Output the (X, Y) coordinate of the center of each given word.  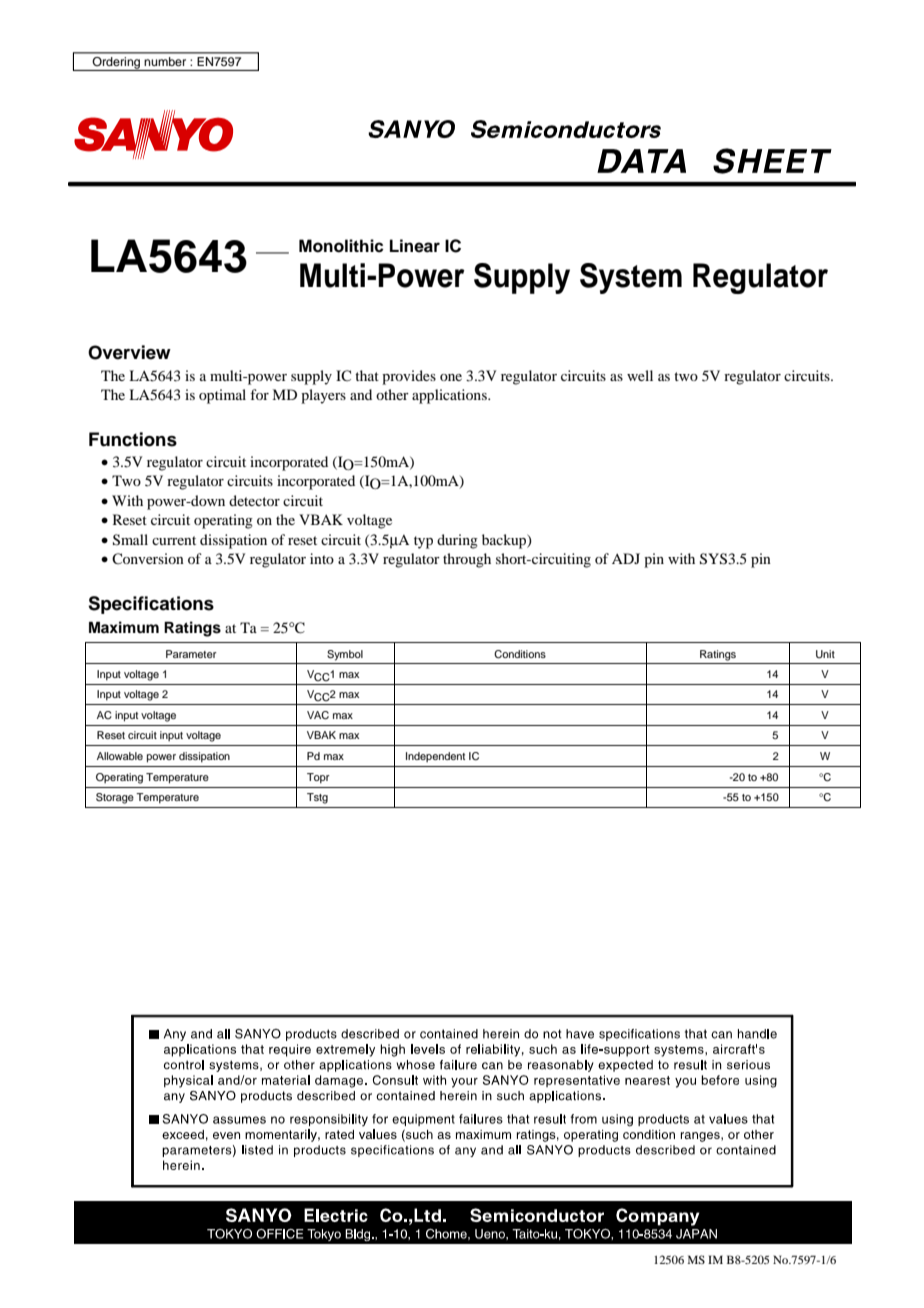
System (631, 278)
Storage (115, 798)
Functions (133, 439)
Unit (825, 654)
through (467, 560)
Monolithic (341, 246)
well (640, 375)
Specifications (151, 605)
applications (450, 396)
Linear (415, 246)
